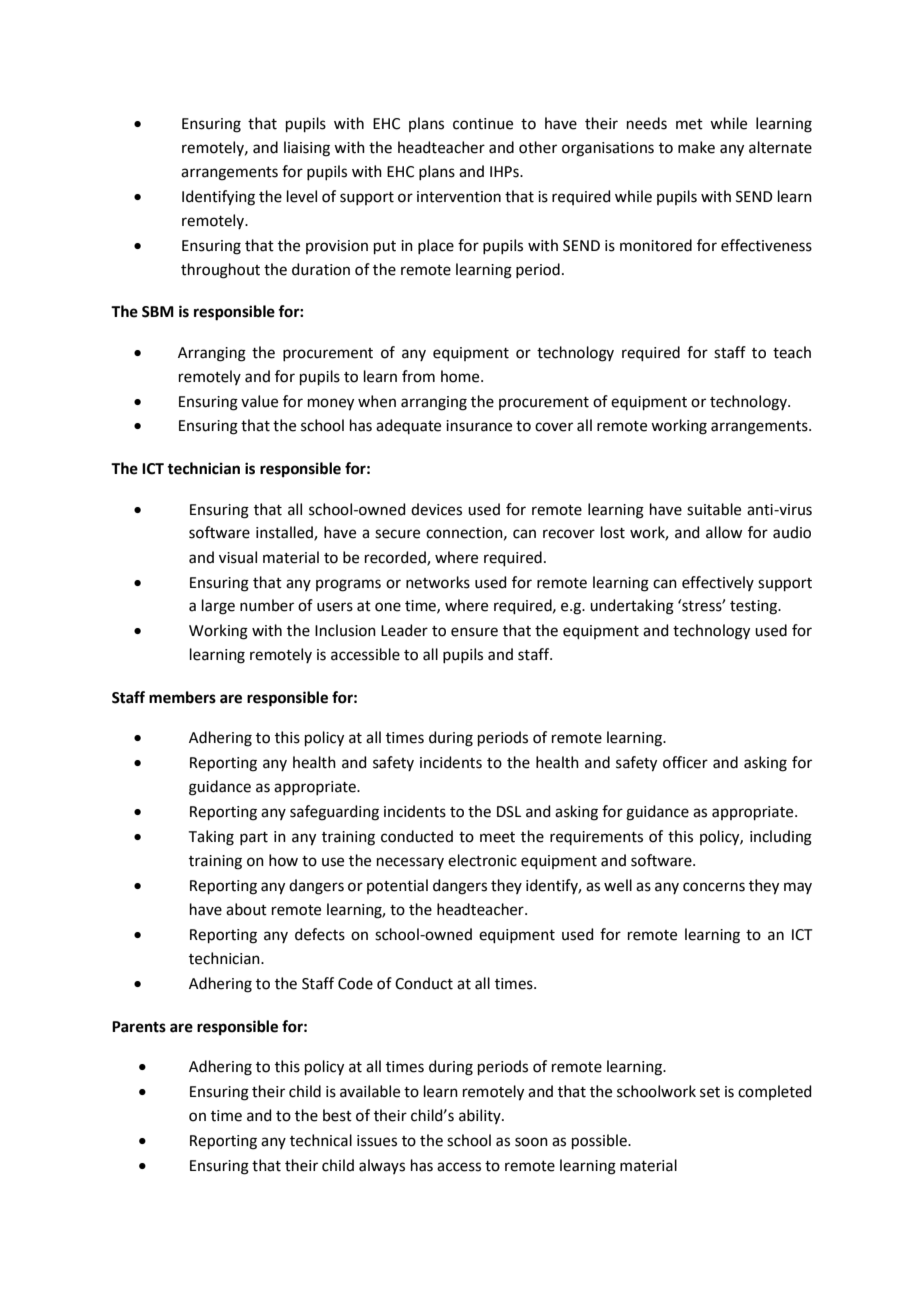 The image size is (924, 1308). What do you see at coordinates (474, 632) in the screenshot?
I see `ensure` at bounding box center [474, 632].
